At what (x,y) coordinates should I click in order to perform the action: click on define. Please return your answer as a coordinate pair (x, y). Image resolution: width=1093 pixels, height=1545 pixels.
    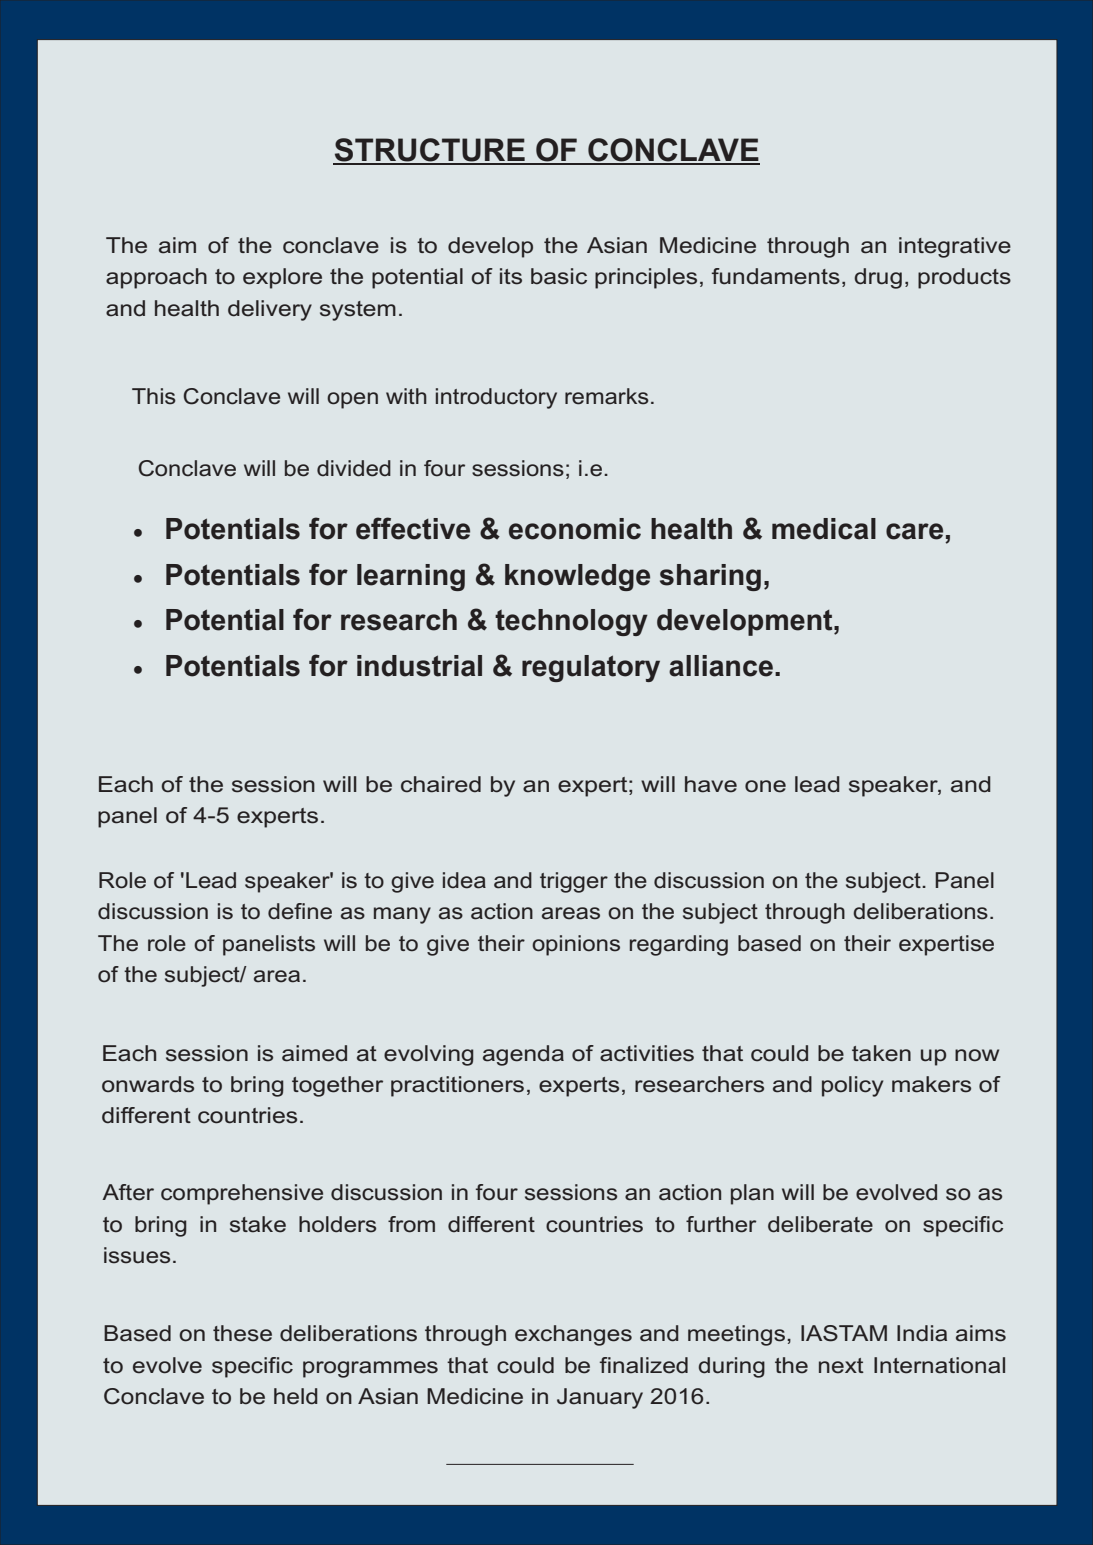
    Looking at the image, I should click on (300, 911).
